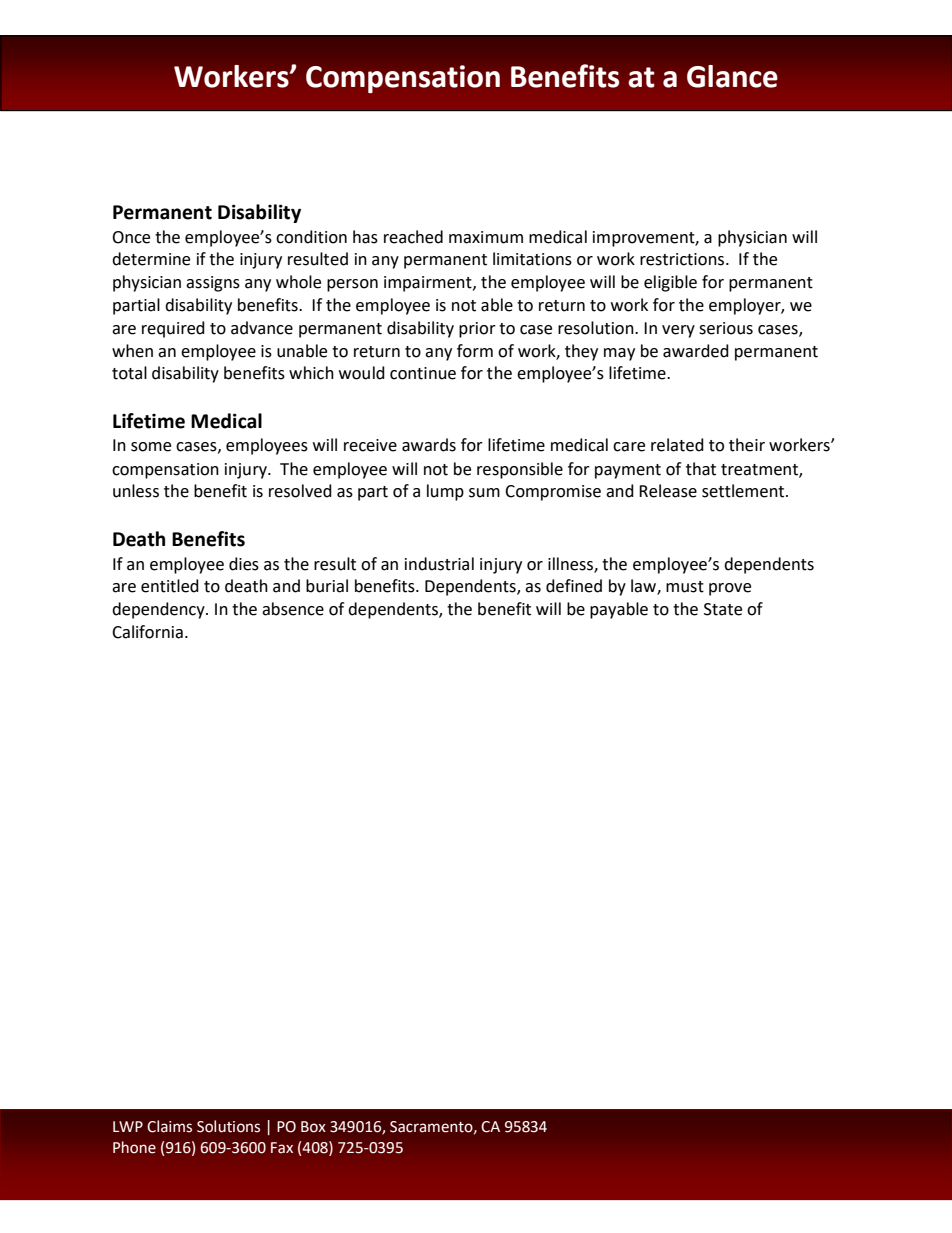 The width and height of the page is (952, 1233). Describe the element at coordinates (439, 564) in the page. I see `industrial` at that location.
